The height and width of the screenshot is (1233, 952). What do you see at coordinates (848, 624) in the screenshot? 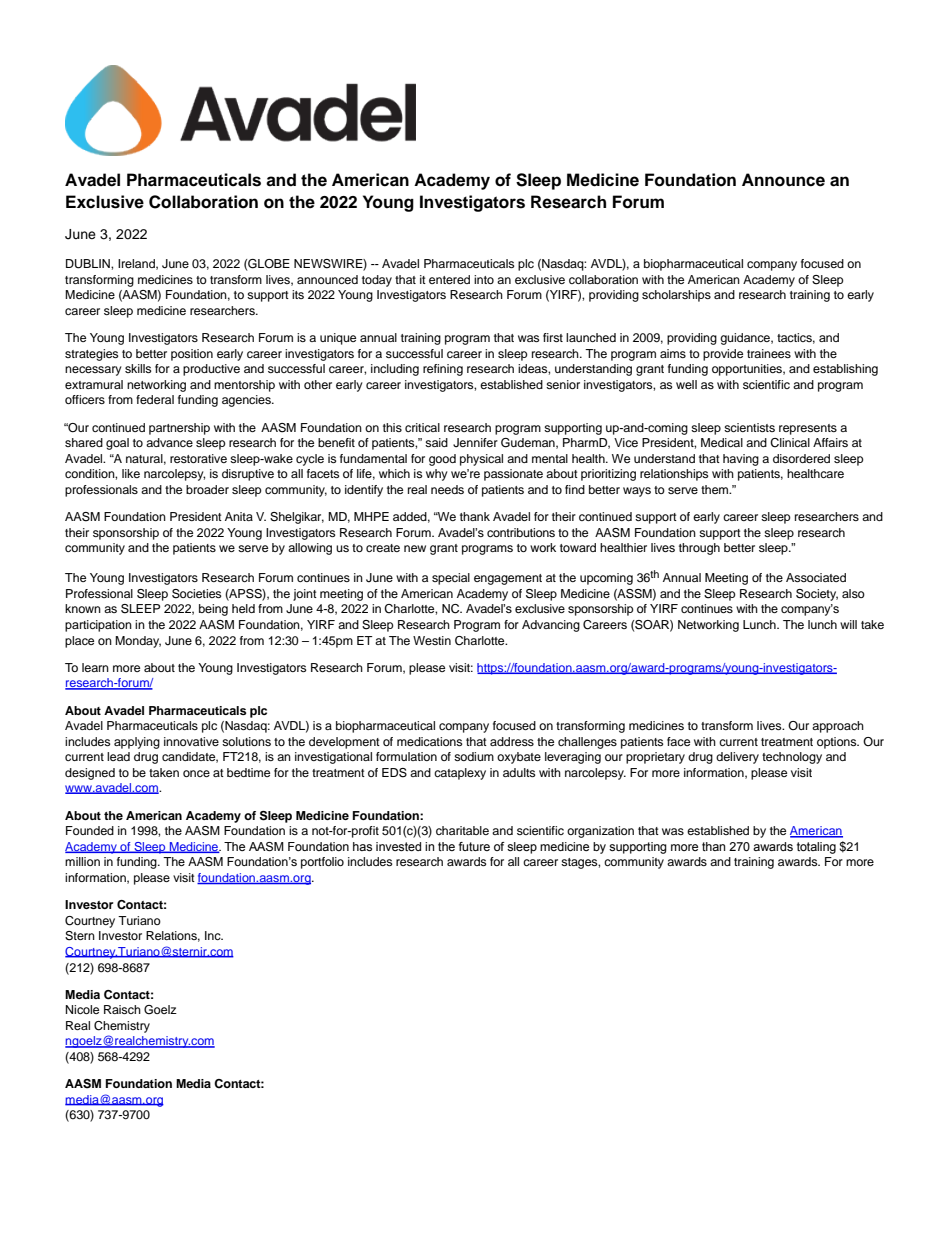
I see `will` at bounding box center [848, 624].
